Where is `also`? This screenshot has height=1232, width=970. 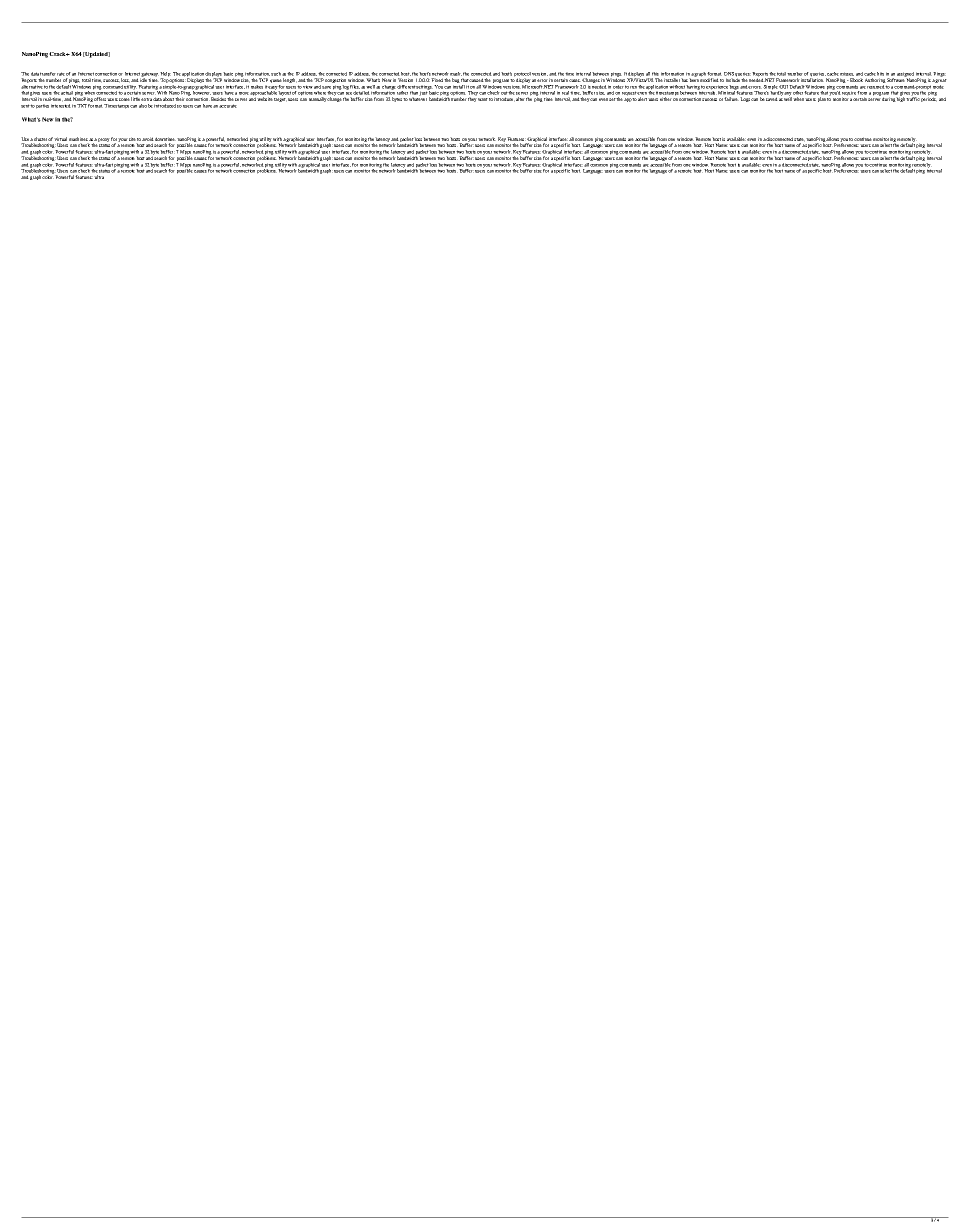
also is located at coordinates (143, 106).
